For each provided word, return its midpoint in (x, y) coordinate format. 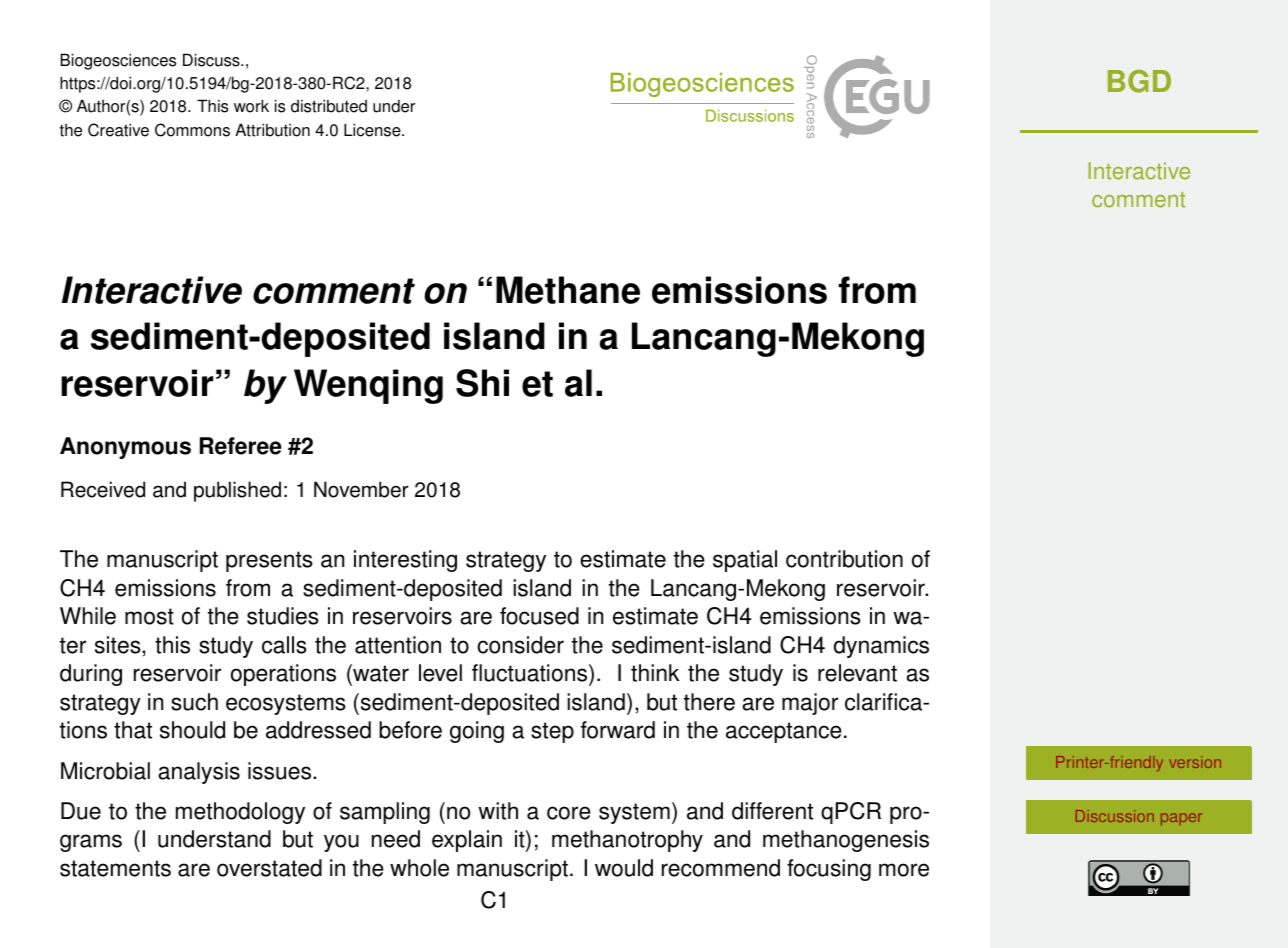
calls (284, 645)
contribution (844, 559)
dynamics (881, 647)
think (655, 673)
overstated (269, 868)
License (373, 130)
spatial (745, 561)
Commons (192, 130)
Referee (241, 446)
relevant (857, 673)
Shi (482, 383)
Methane (568, 290)
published (237, 491)
